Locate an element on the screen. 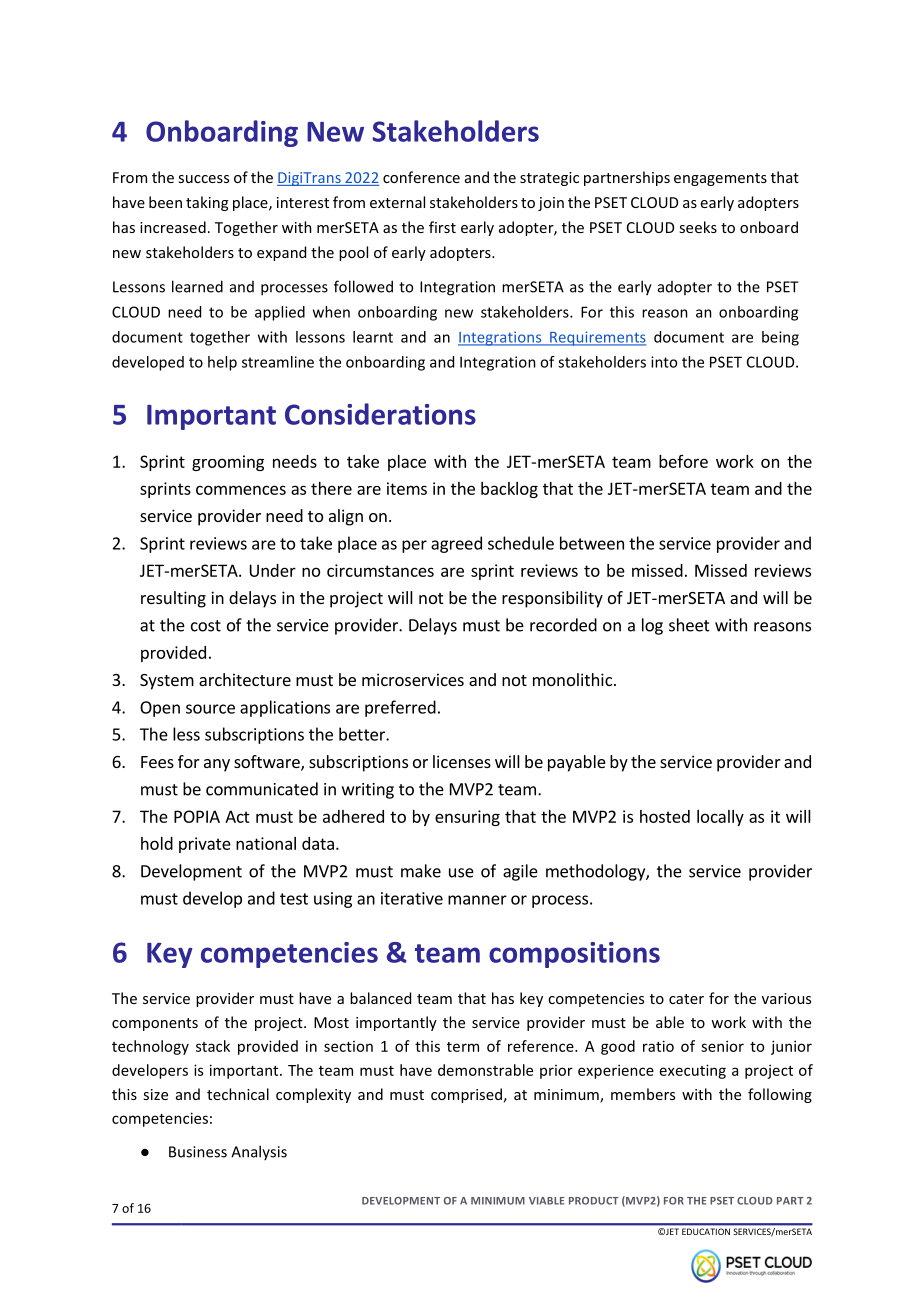 The image size is (924, 1308). Business is located at coordinates (198, 1152).
